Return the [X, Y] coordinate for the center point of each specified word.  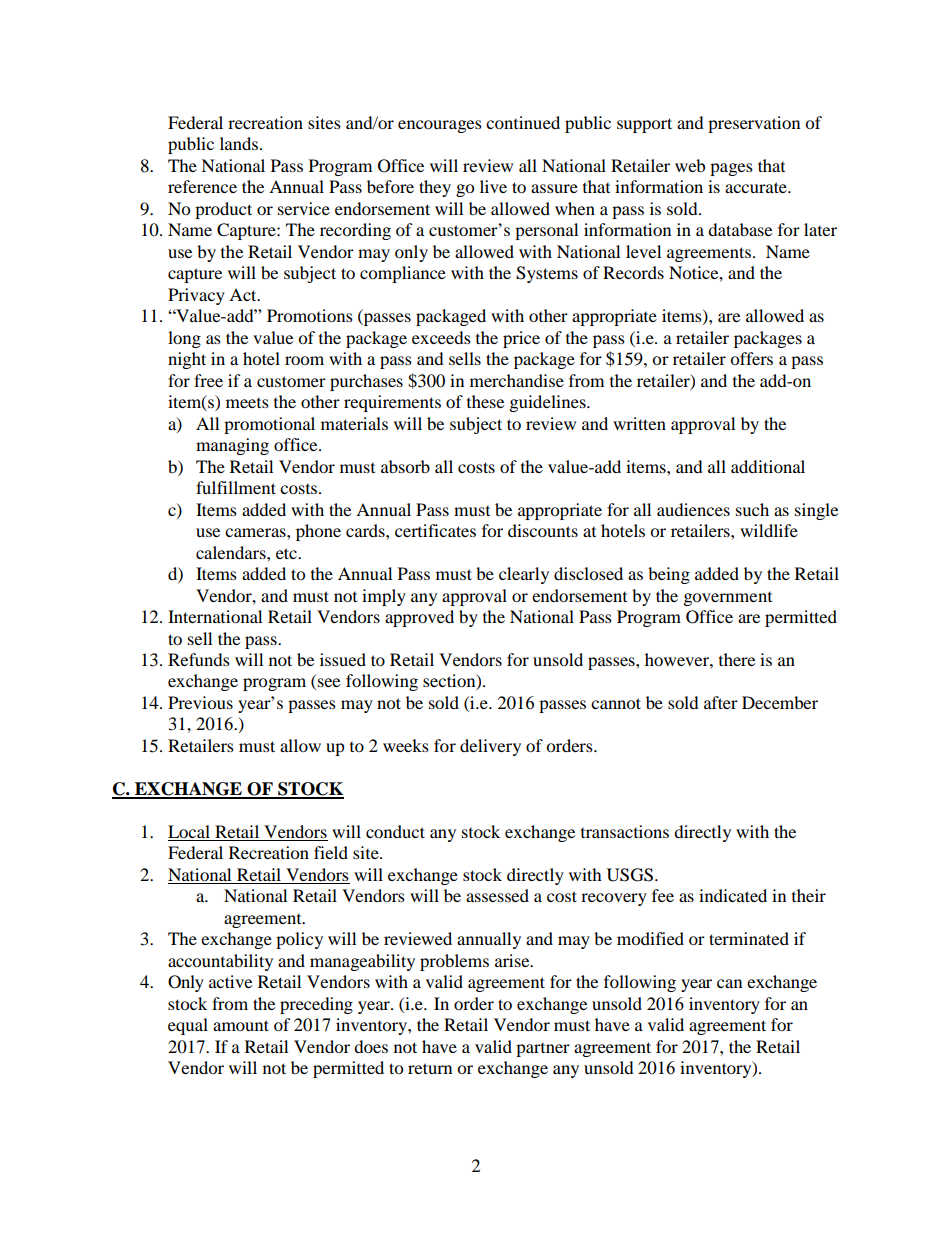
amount [241, 1025]
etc [287, 553]
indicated [733, 895]
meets [247, 403]
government [728, 599]
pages [731, 169]
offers [751, 358]
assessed [497, 895]
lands [239, 143]
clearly [524, 575]
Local [190, 833]
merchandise [517, 380]
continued [523, 122]
